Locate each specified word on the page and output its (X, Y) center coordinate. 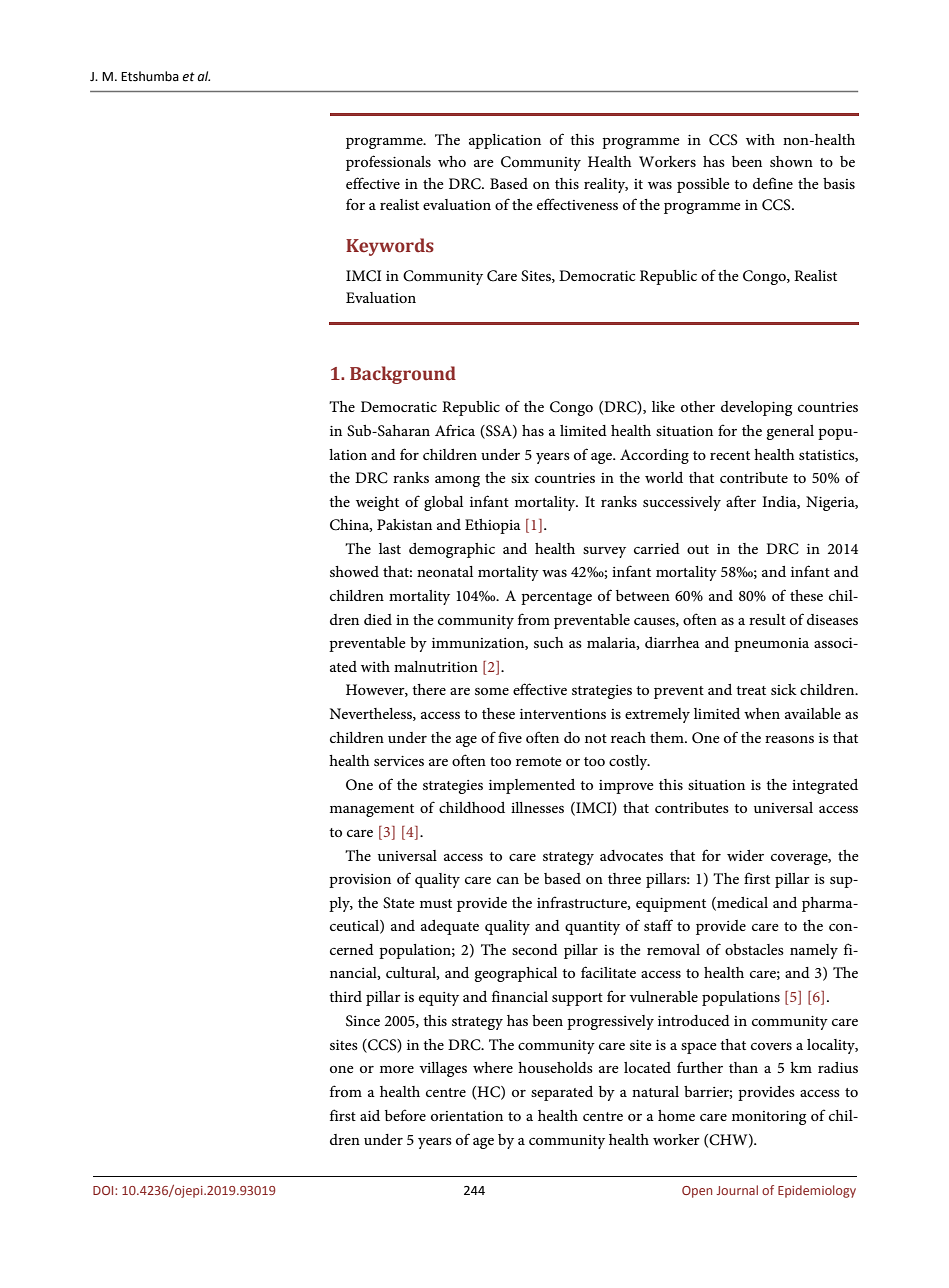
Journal (737, 1190)
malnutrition (436, 666)
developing (756, 408)
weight (377, 503)
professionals (388, 163)
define (773, 183)
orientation (467, 1116)
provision (360, 881)
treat (751, 690)
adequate (450, 927)
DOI (104, 1190)
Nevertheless (372, 714)
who (452, 161)
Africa (455, 430)
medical (741, 903)
